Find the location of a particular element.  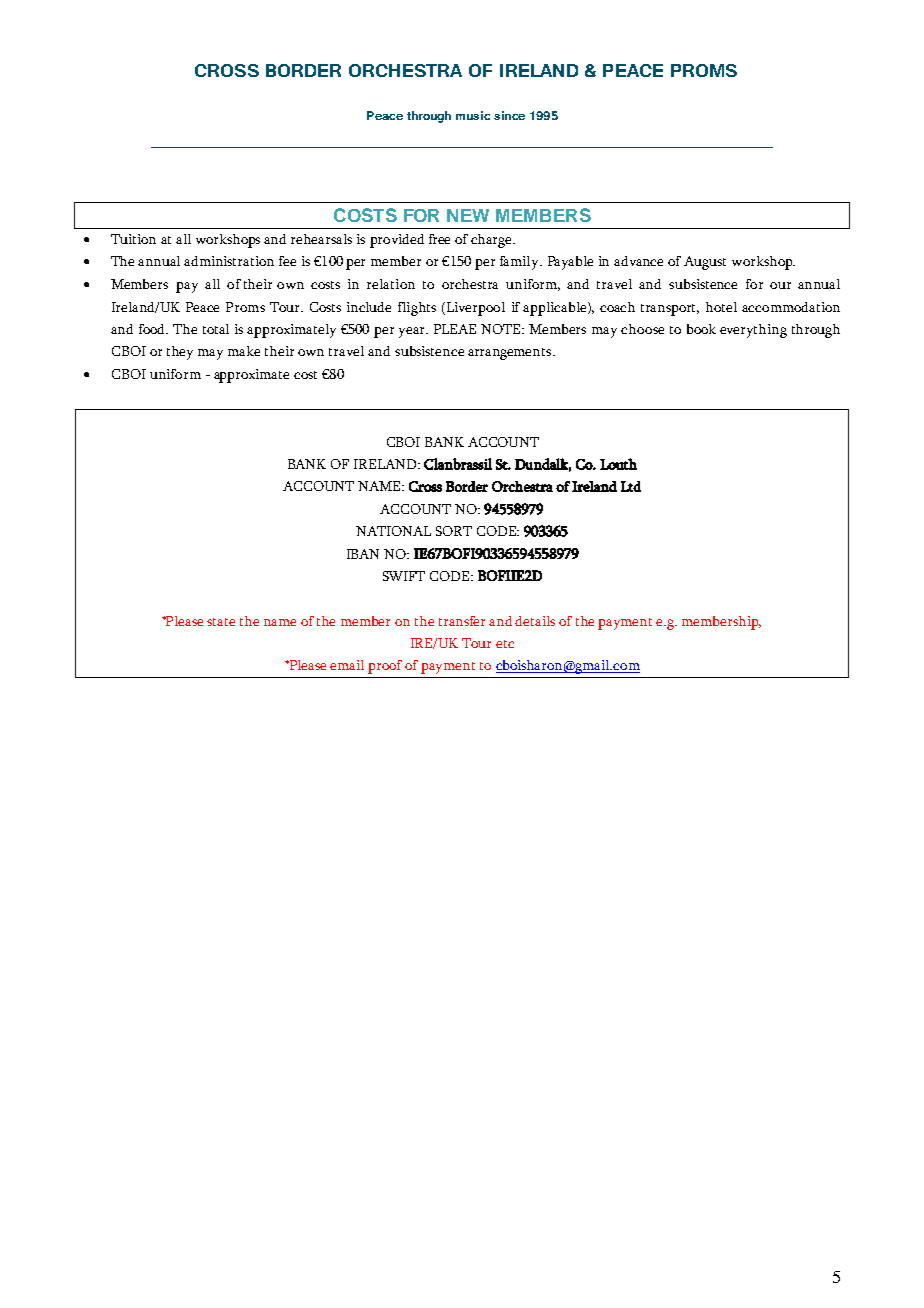

August is located at coordinates (705, 263).
